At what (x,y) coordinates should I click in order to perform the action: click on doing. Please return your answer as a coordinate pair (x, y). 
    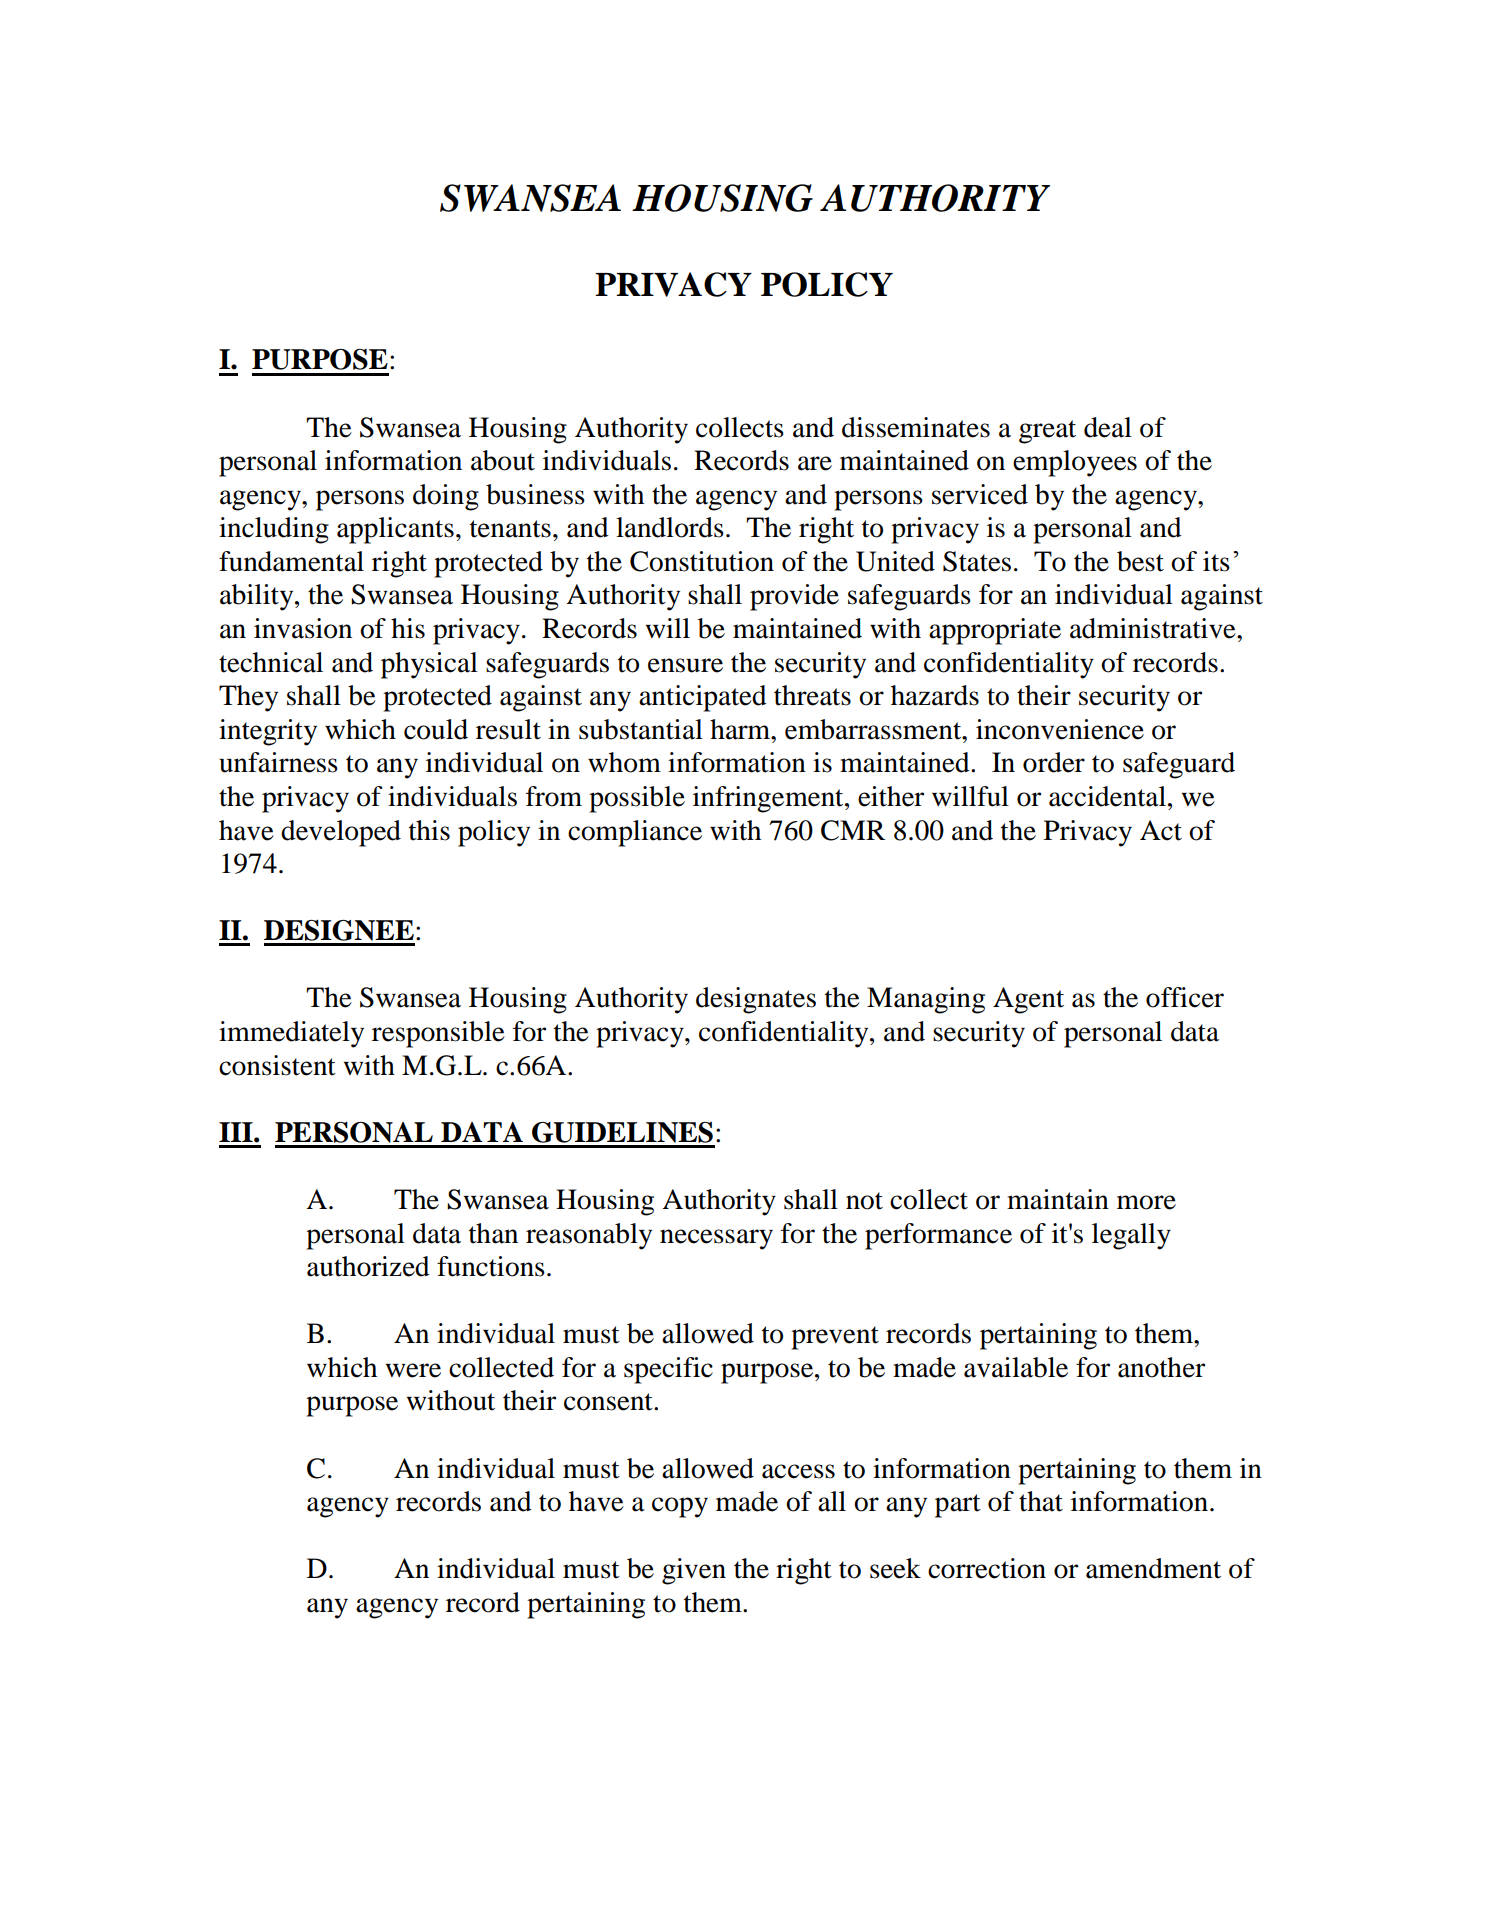
    Looking at the image, I should click on (446, 497).
